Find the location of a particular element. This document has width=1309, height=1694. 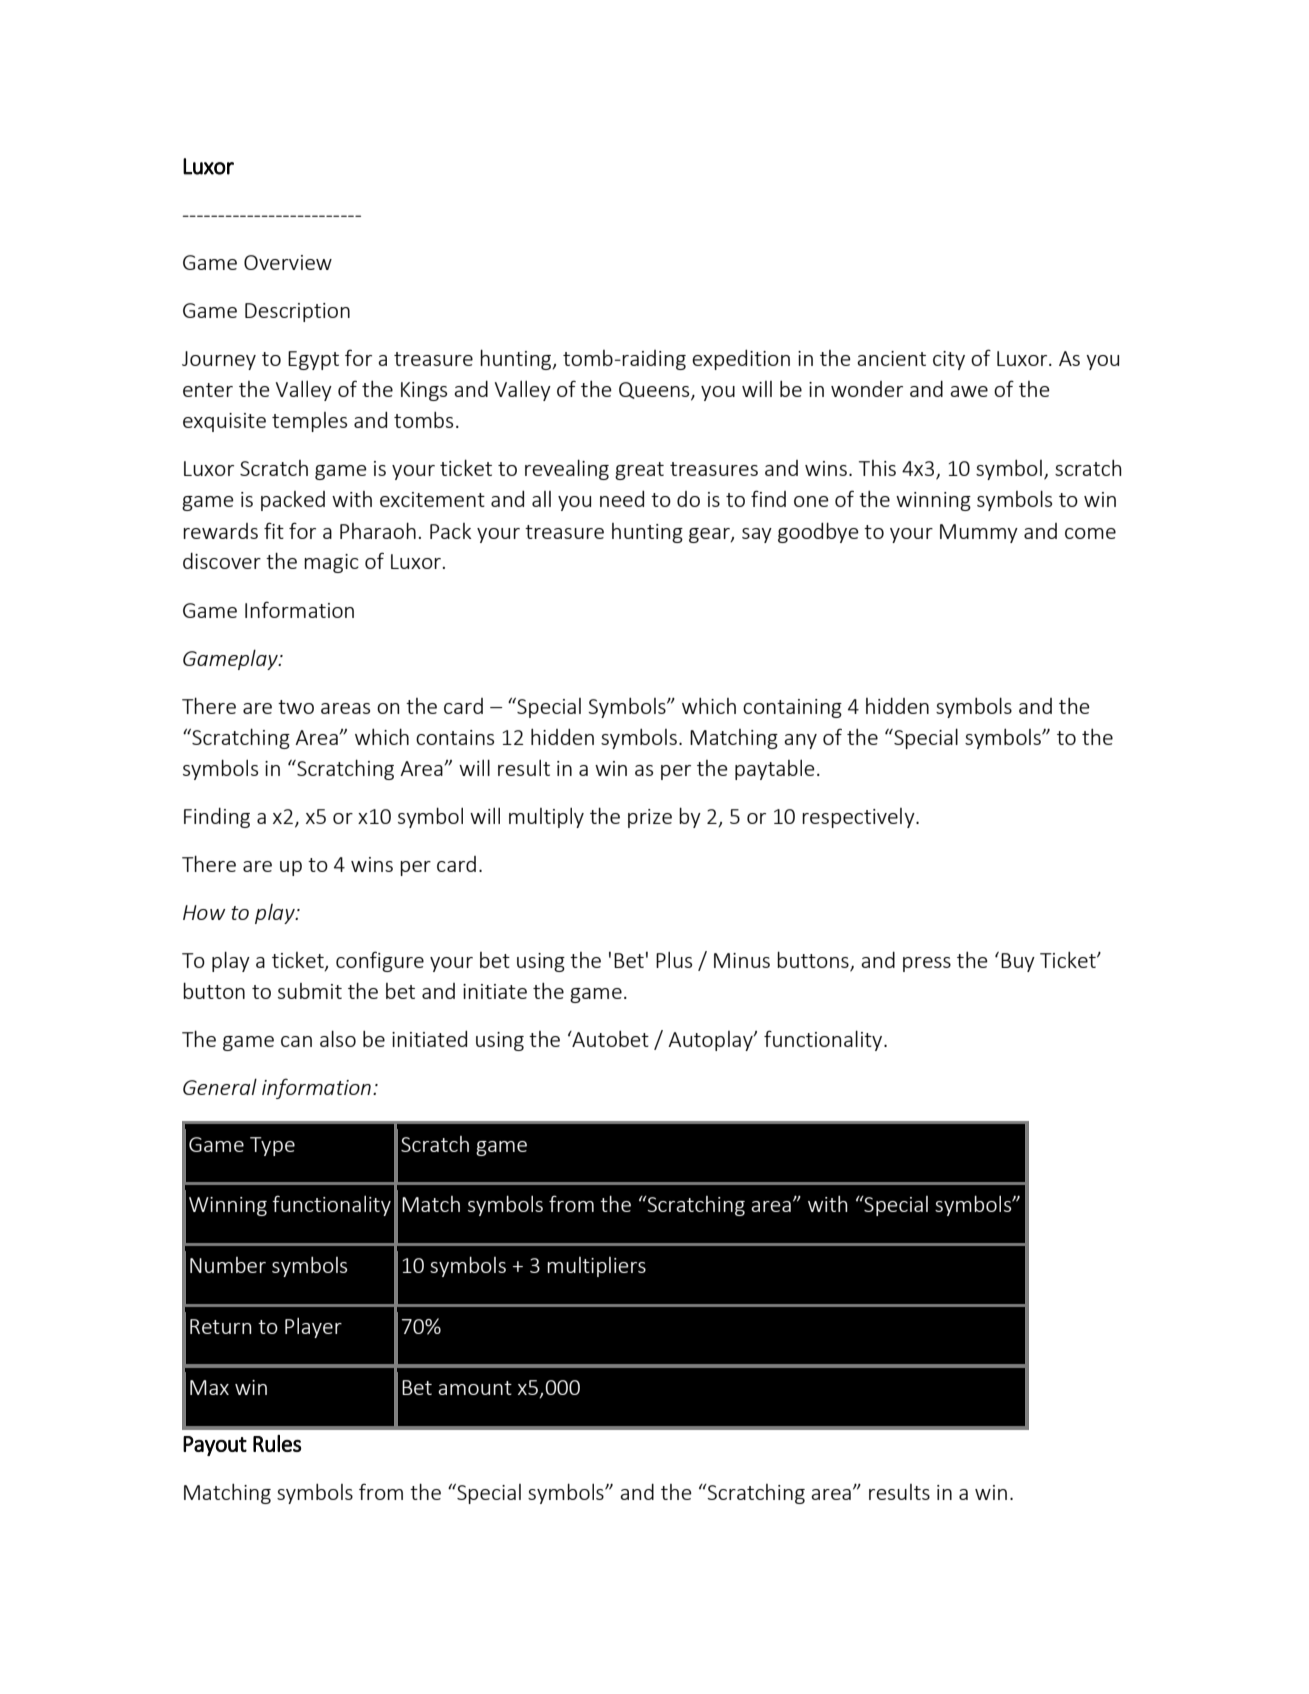

Description is located at coordinates (297, 312).
